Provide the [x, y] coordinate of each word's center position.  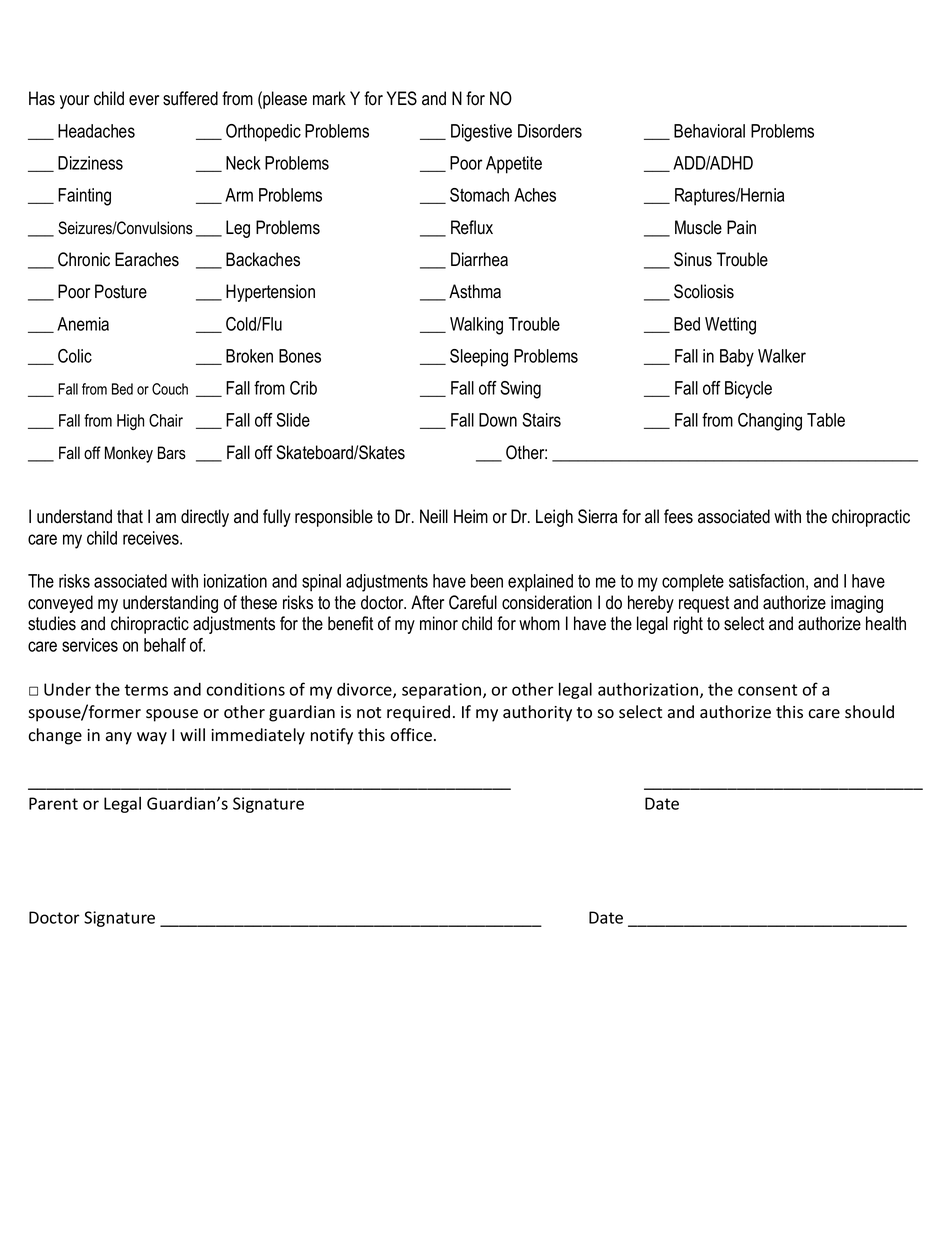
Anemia [83, 324]
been [487, 581]
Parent [53, 803]
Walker [782, 356]
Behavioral [709, 131]
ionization [235, 581]
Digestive [481, 133]
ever [144, 100]
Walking [476, 326]
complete [693, 583]
